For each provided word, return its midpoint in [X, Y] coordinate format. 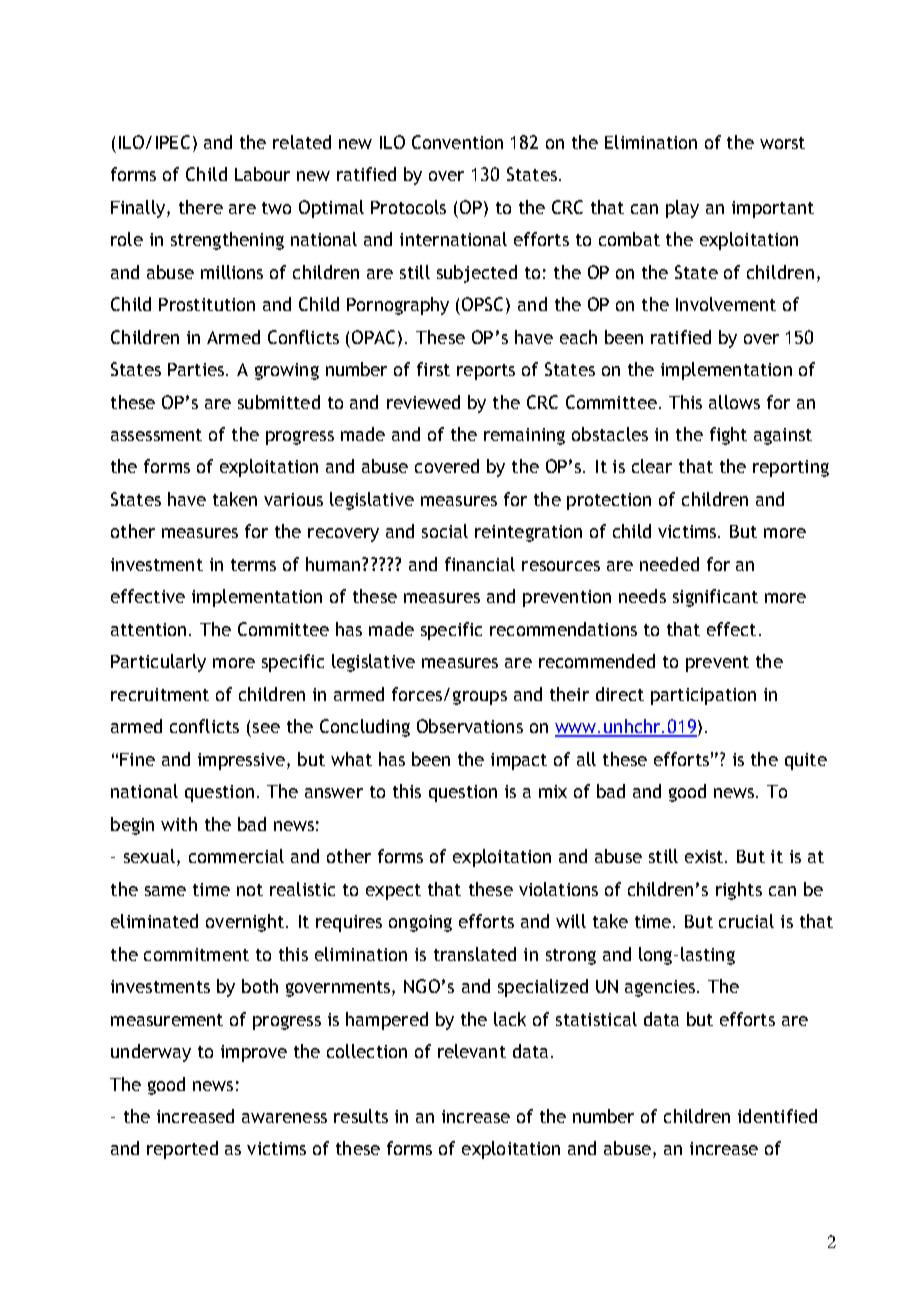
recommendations [563, 629]
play [682, 209]
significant [715, 598]
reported [182, 1150]
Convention [457, 142]
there [201, 207]
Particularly [158, 663]
